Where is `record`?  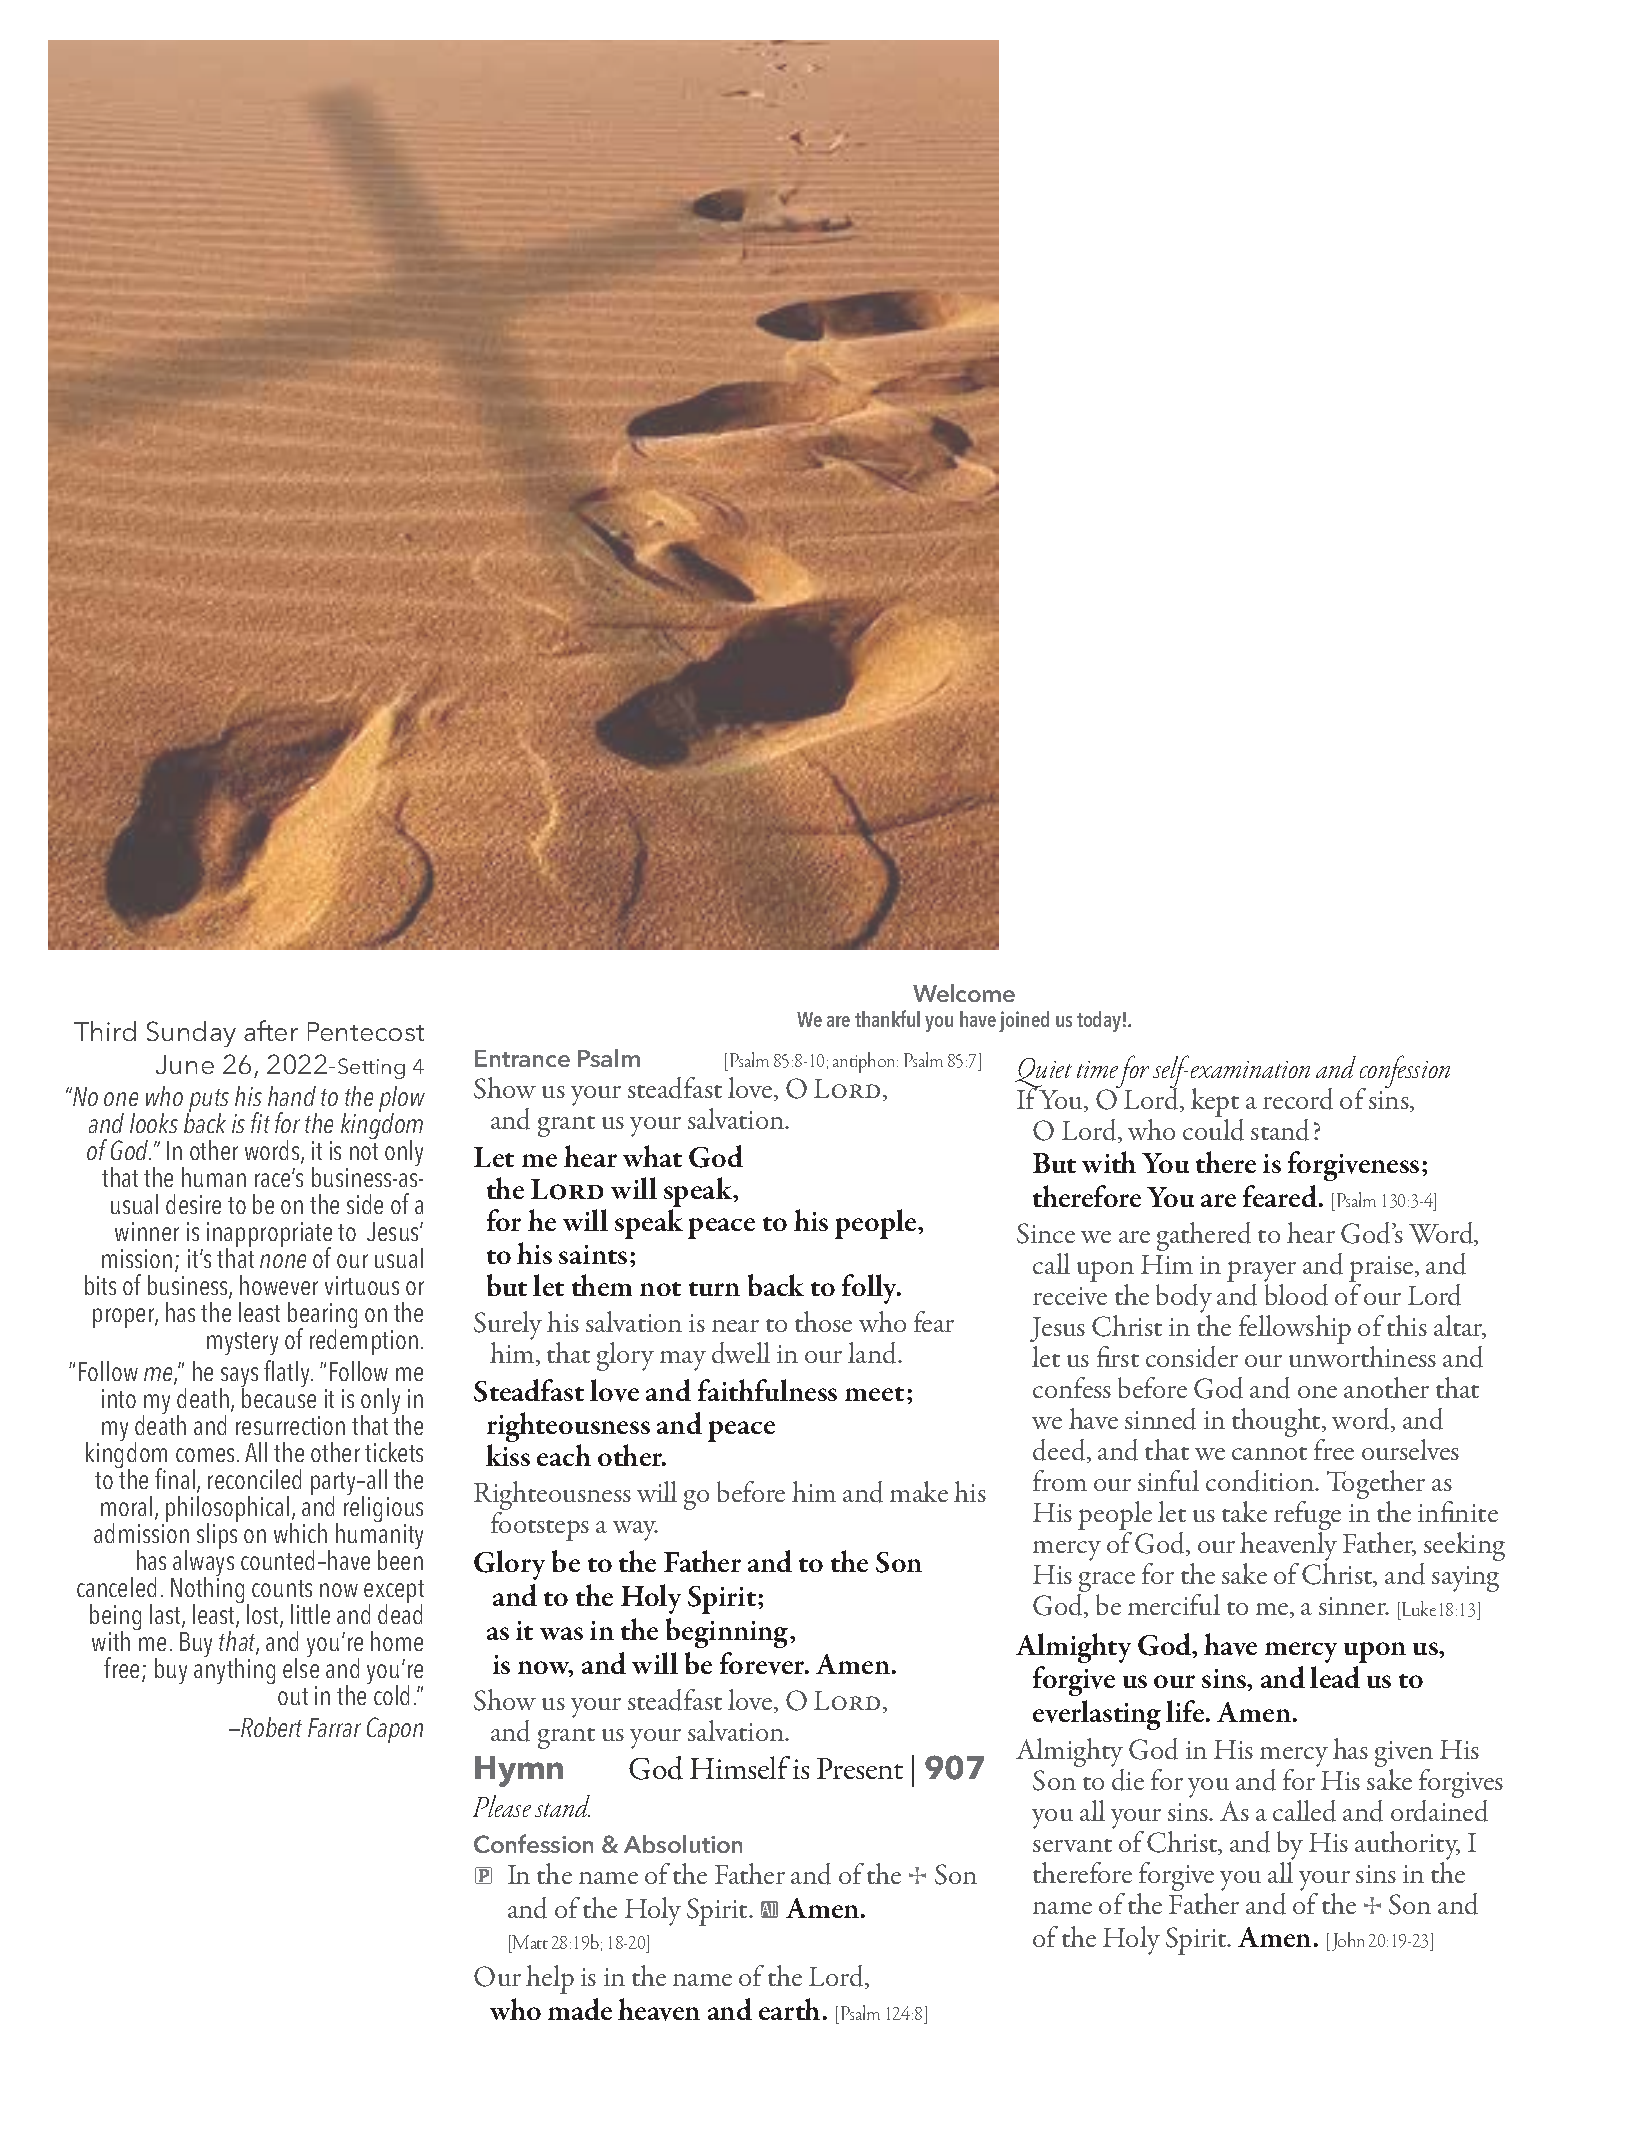
record is located at coordinates (1298, 1099).
